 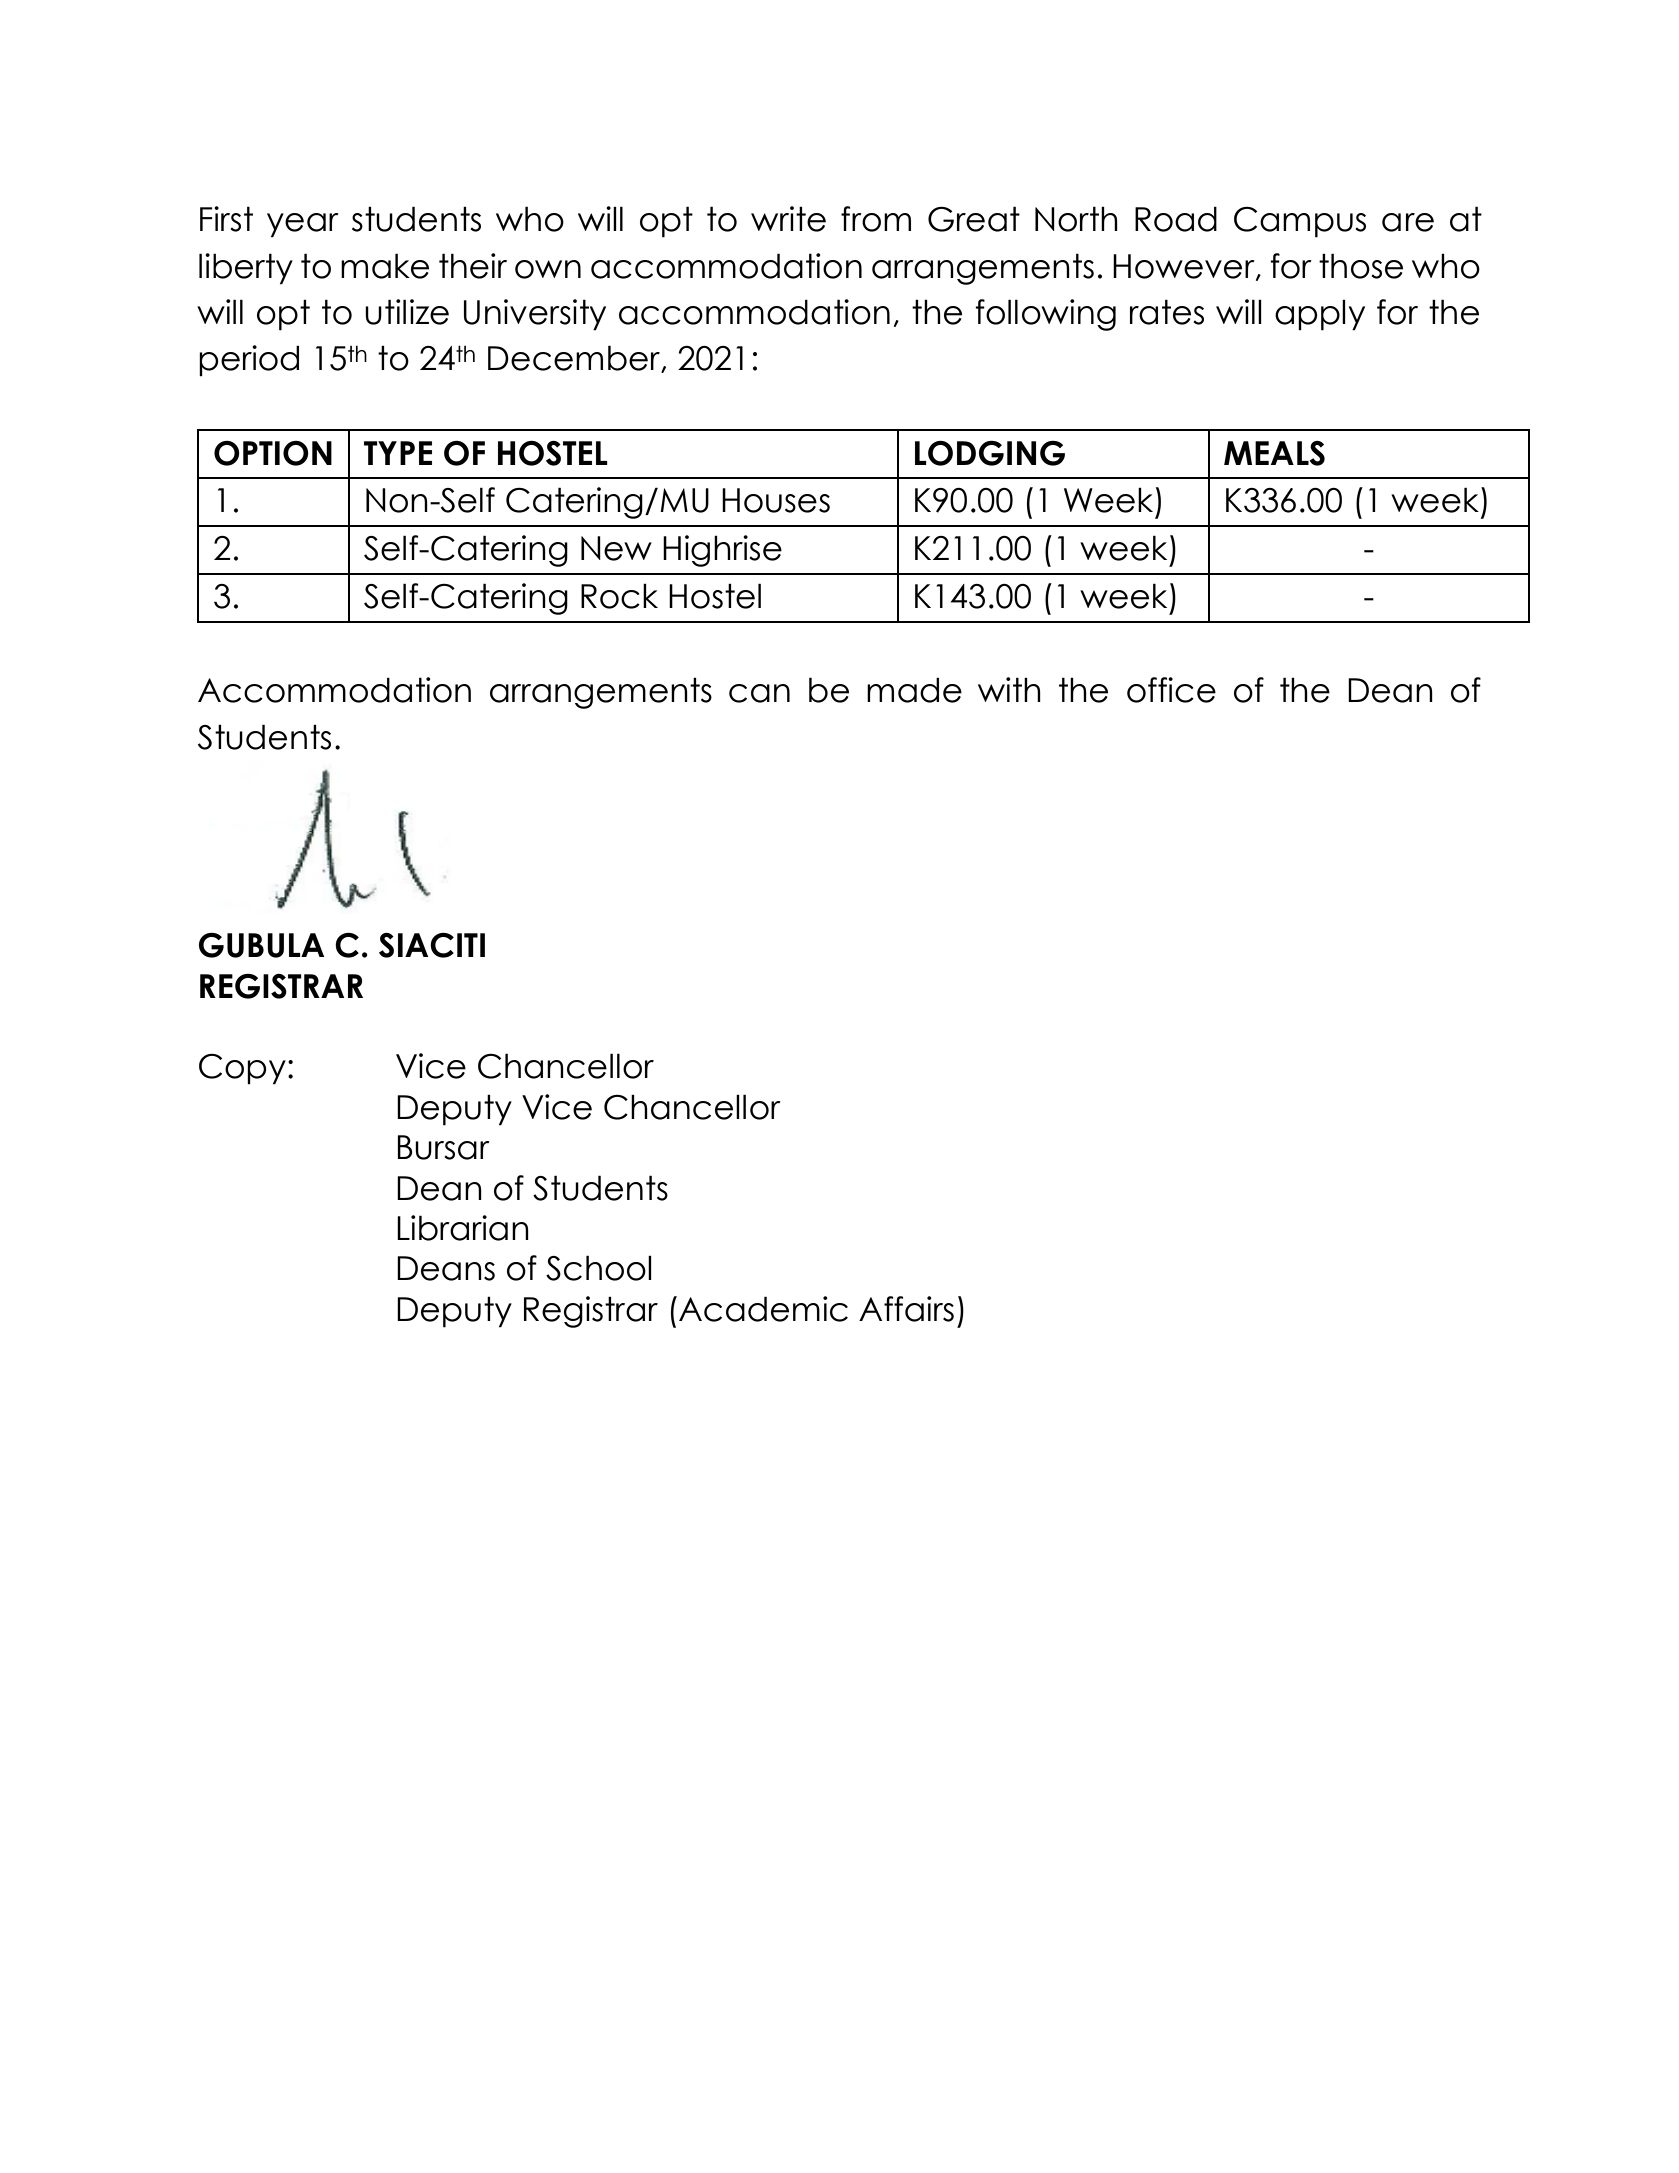 What do you see at coordinates (763, 1309) in the page?
I see `Academic` at bounding box center [763, 1309].
